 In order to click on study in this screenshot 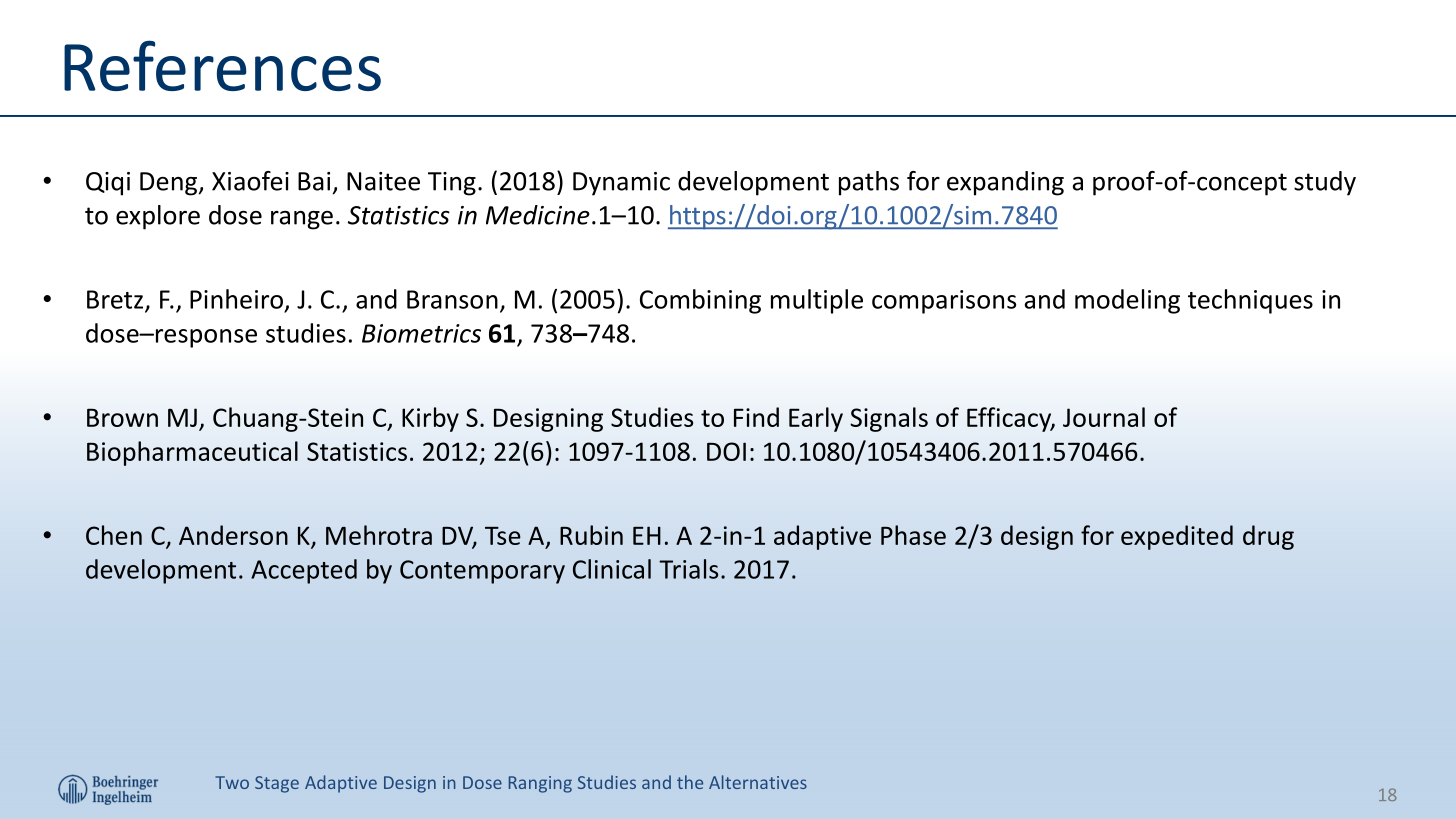, I will do `click(1325, 183)`.
